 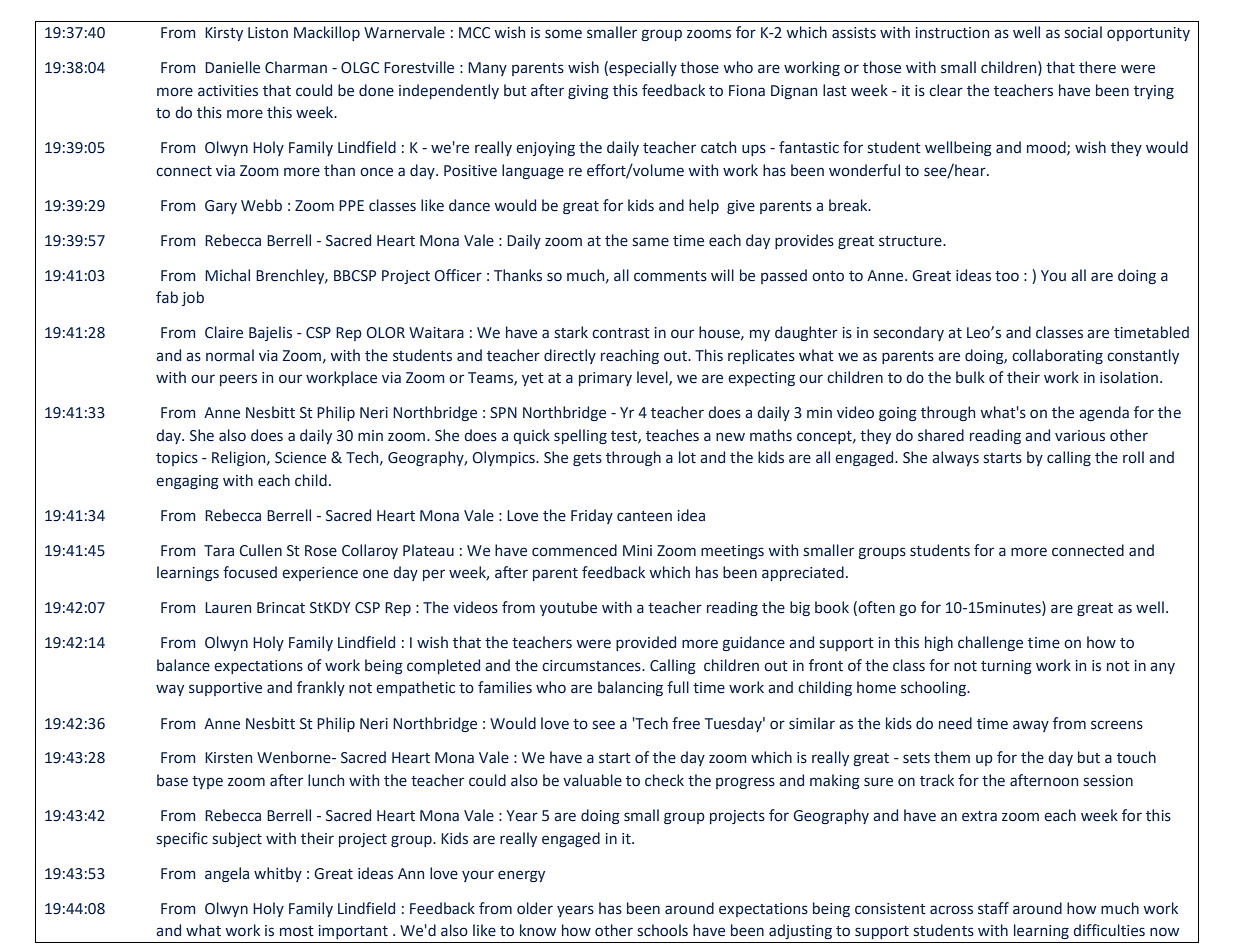 What do you see at coordinates (990, 643) in the document?
I see `challenge` at bounding box center [990, 643].
